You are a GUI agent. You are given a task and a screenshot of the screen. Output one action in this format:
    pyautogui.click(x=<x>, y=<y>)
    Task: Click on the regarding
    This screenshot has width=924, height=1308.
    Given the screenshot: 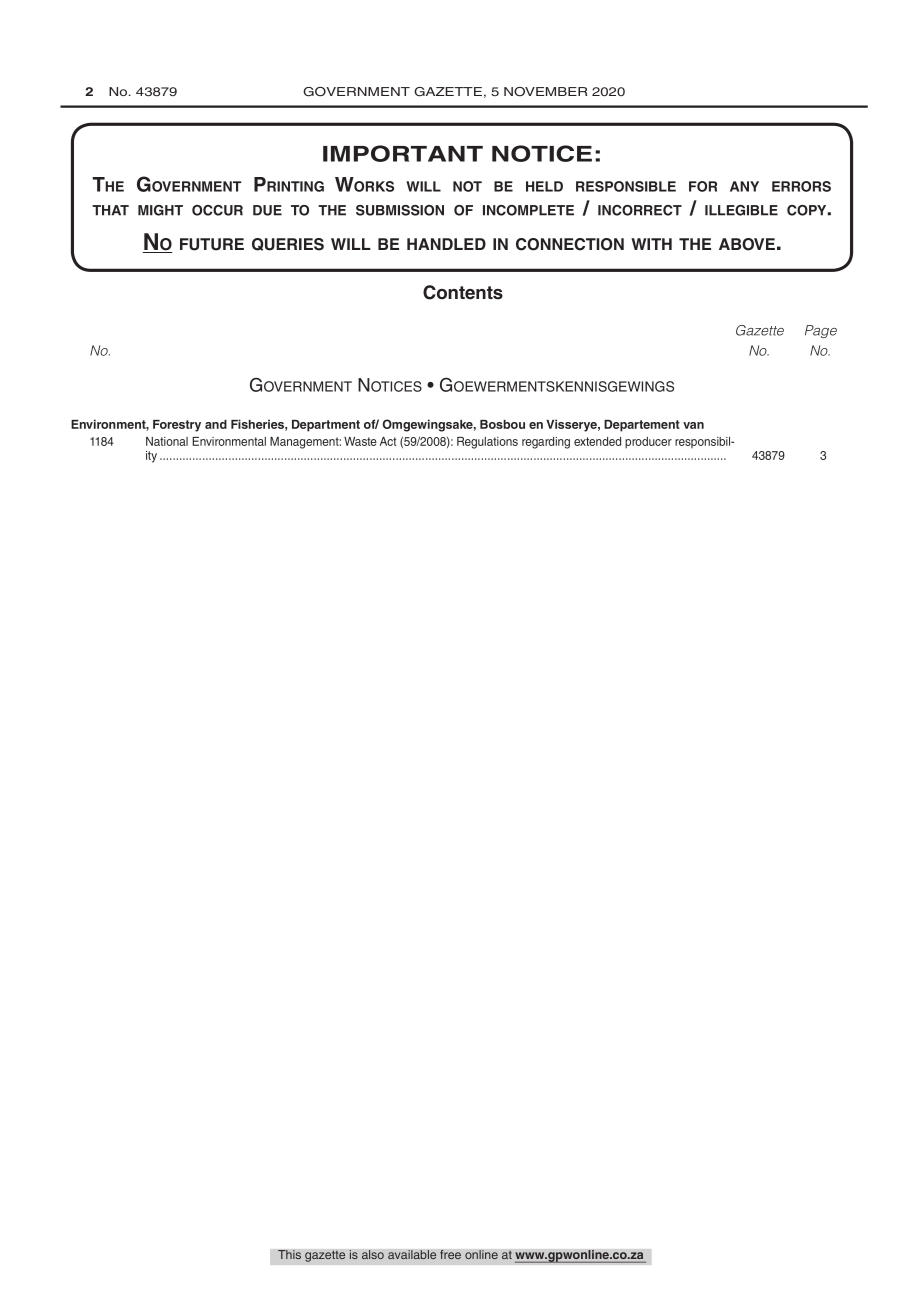 What is the action you would take?
    pyautogui.click(x=546, y=443)
